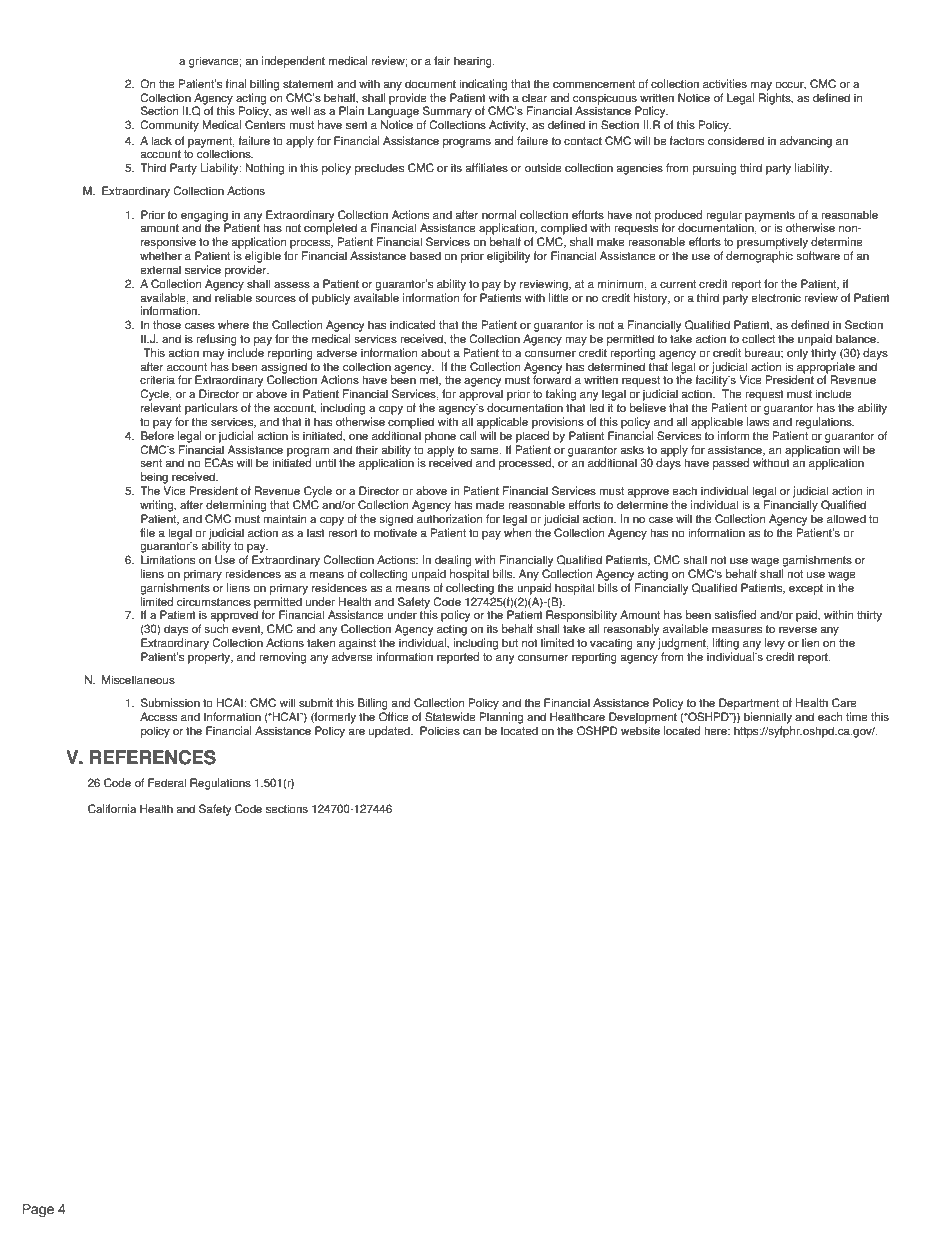 The image size is (952, 1233). I want to click on Page, so click(38, 1210).
